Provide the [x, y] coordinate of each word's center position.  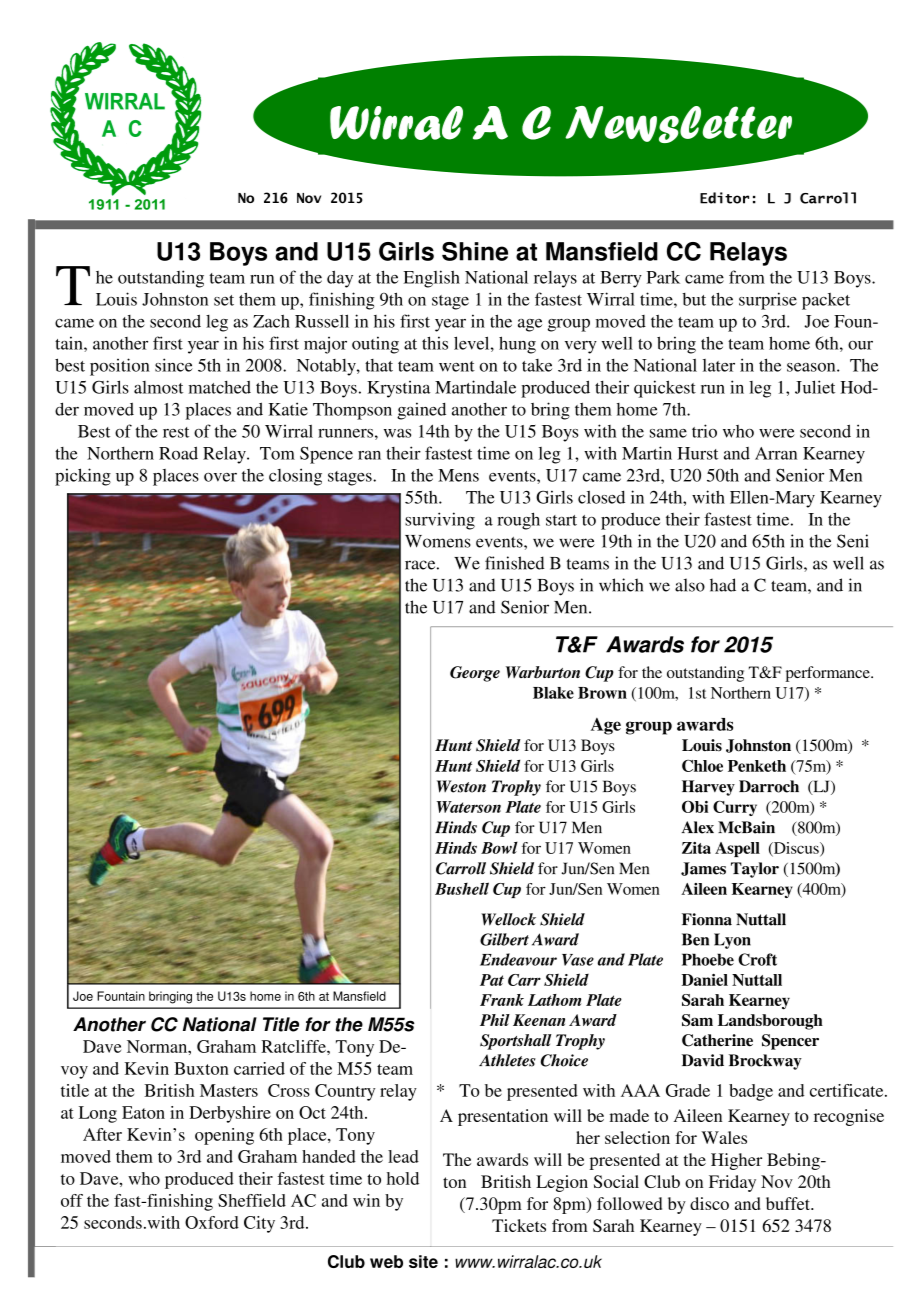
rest [176, 432]
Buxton [201, 1068]
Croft [757, 959]
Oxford [212, 1222]
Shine [475, 251]
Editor [724, 198]
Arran [776, 453]
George [475, 674]
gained [421, 411]
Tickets [519, 1225]
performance [829, 674]
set [224, 300]
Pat [492, 980]
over [220, 477]
